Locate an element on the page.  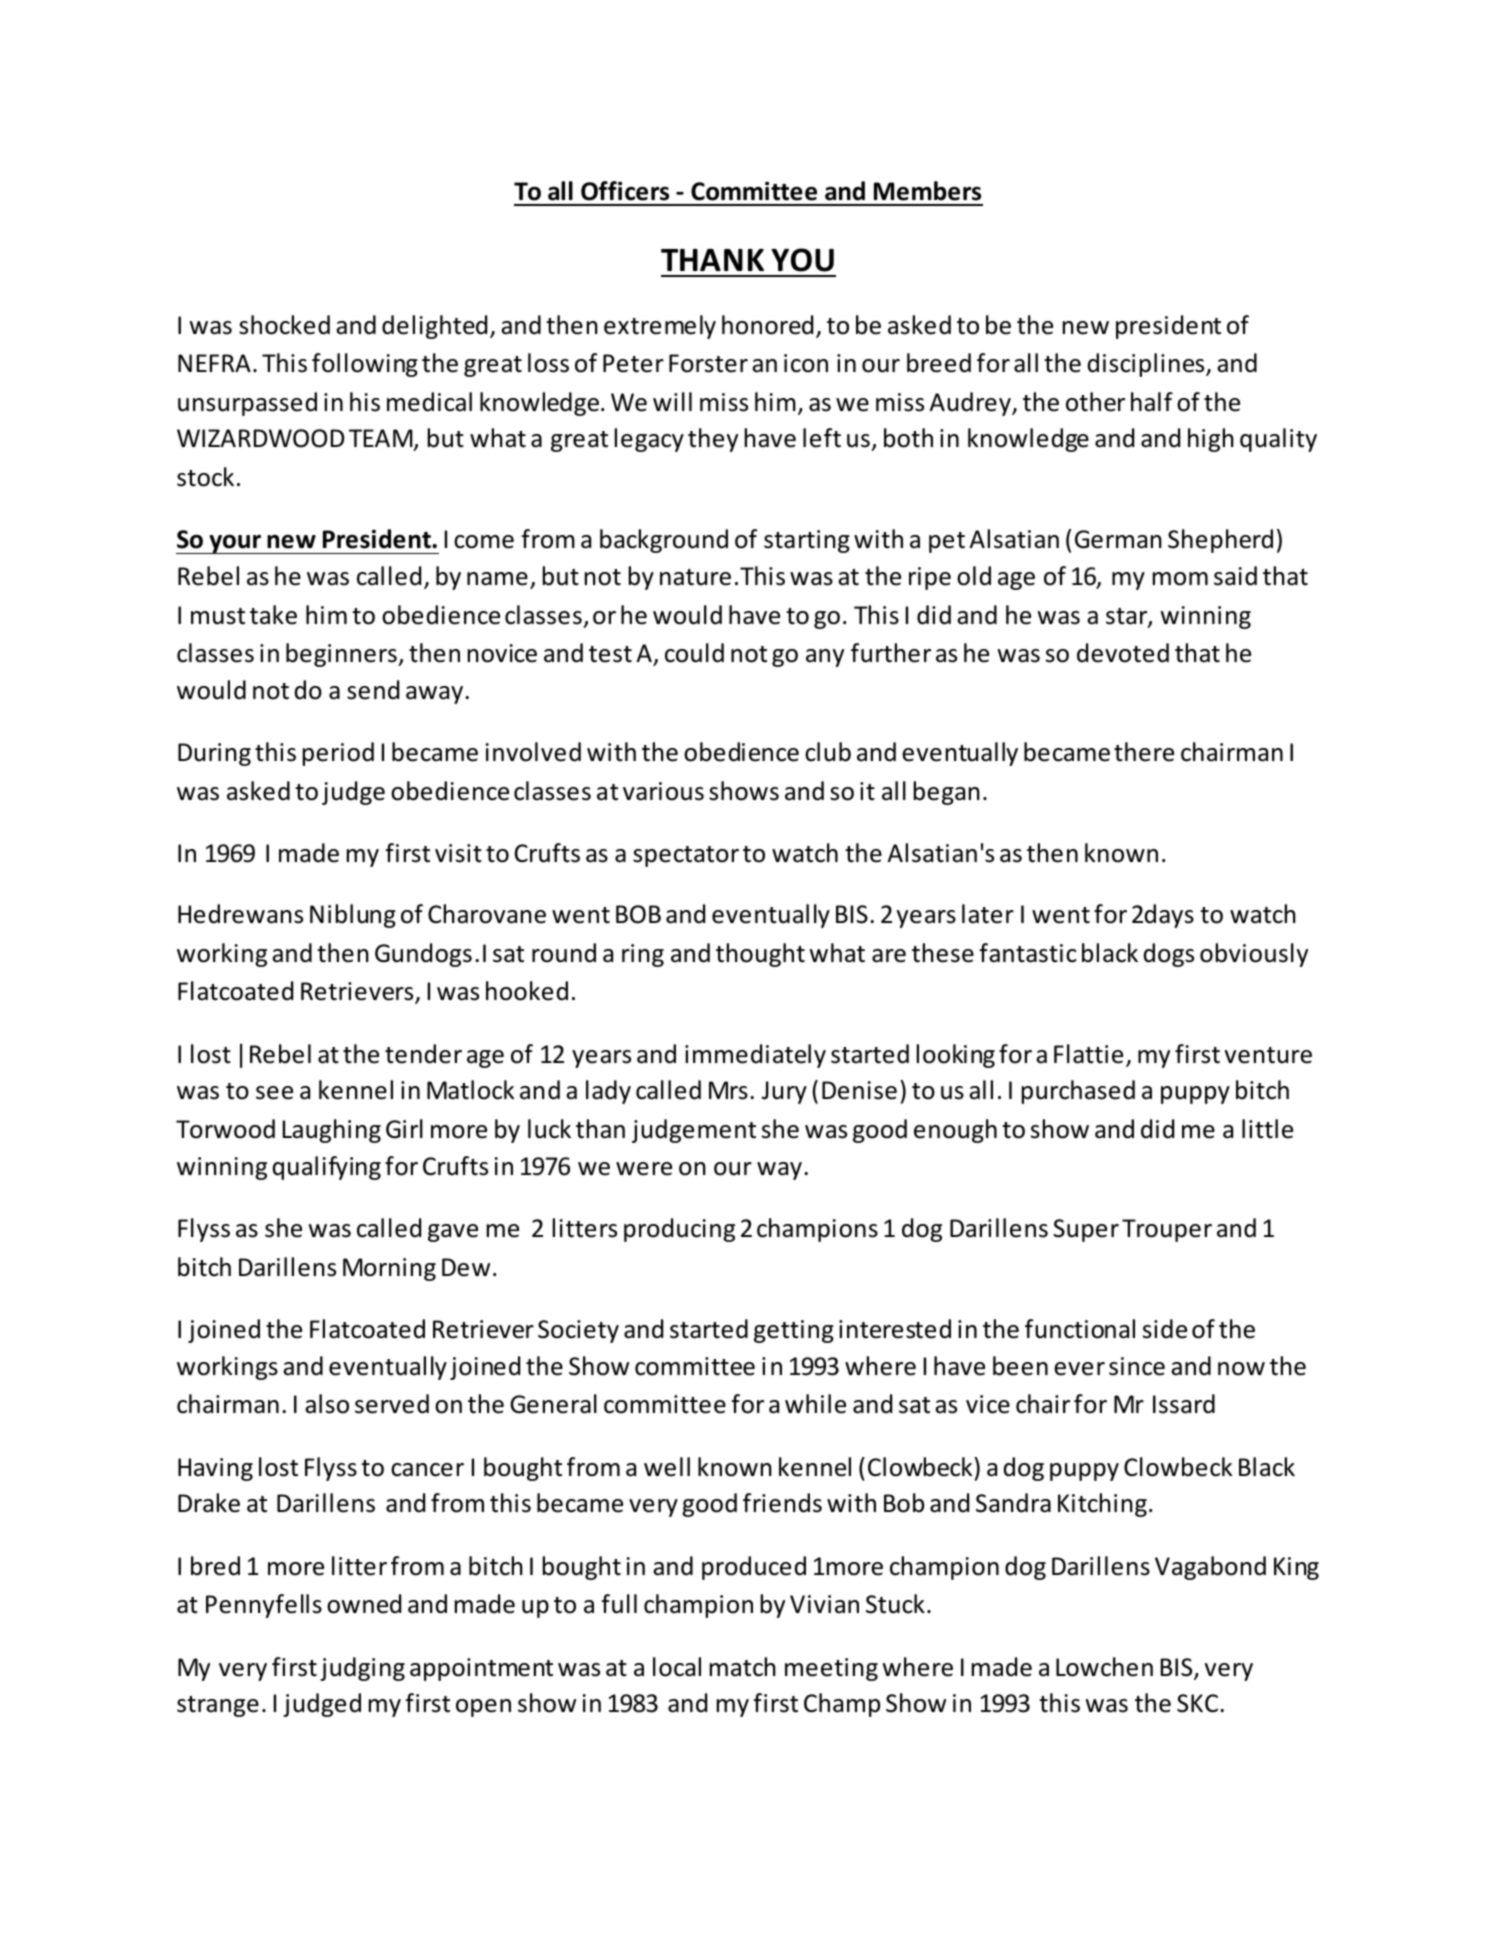
tender is located at coordinates (423, 1054).
